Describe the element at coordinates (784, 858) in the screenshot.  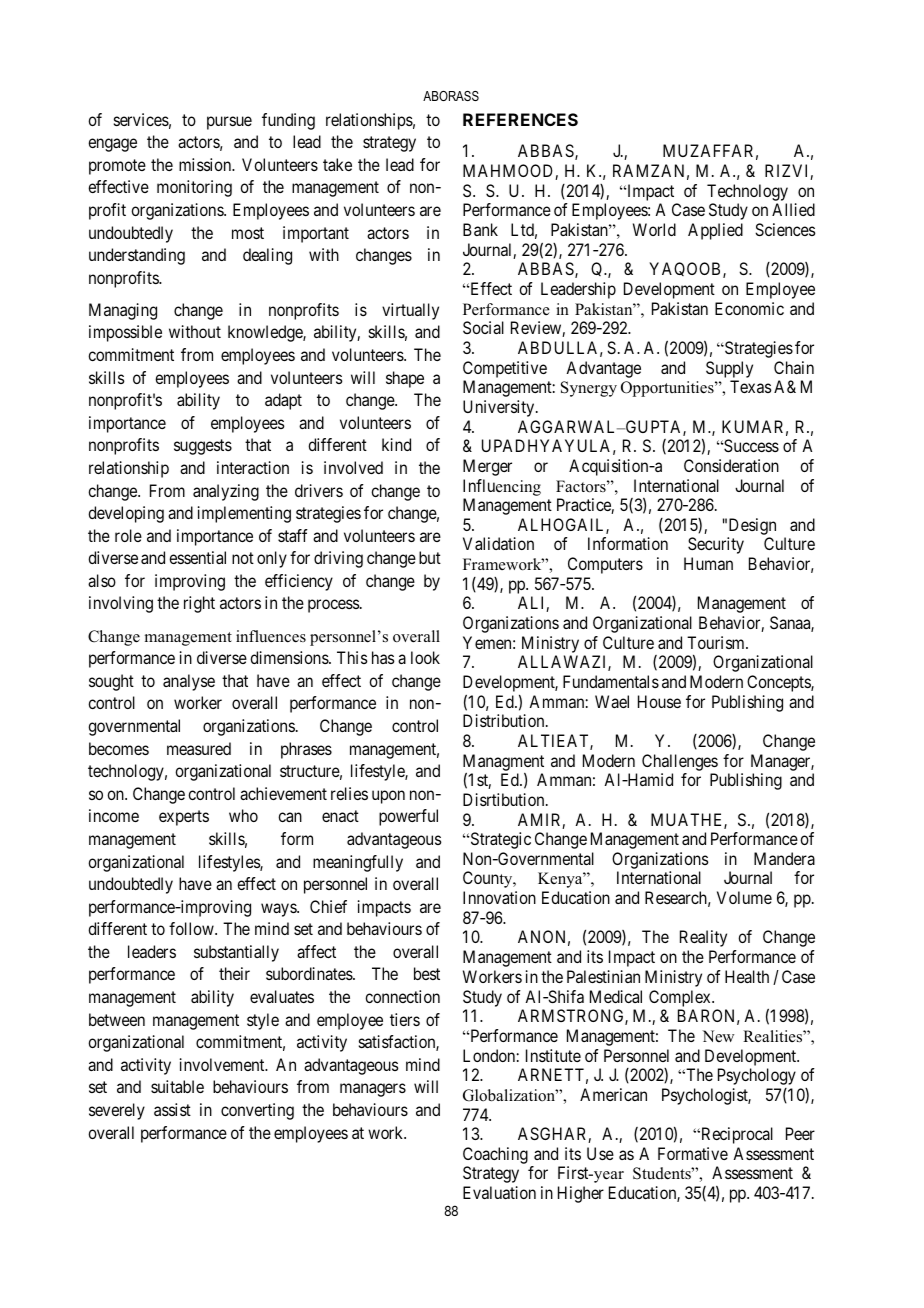
I see `Mandera` at that location.
